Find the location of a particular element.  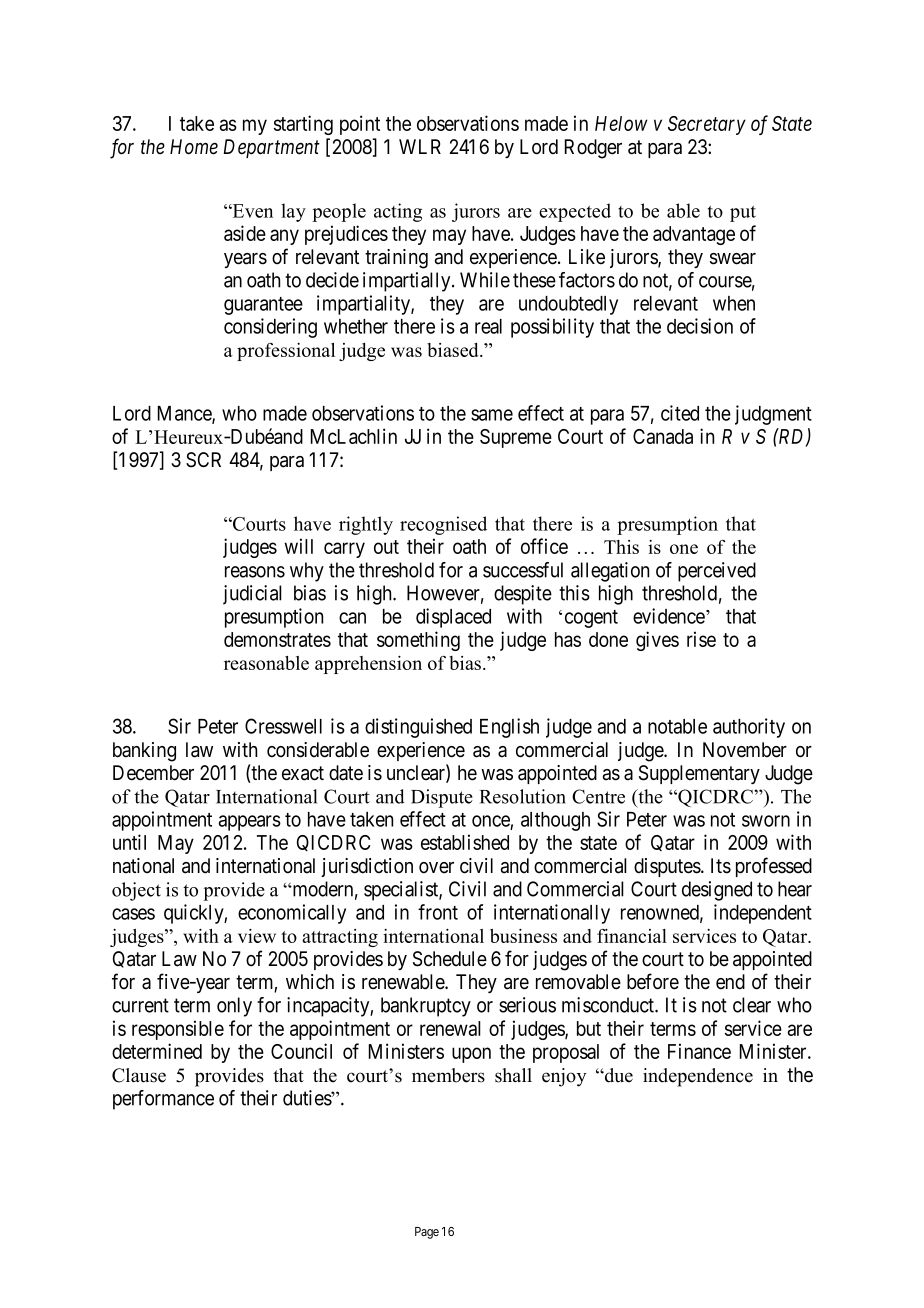

same is located at coordinates (492, 415).
